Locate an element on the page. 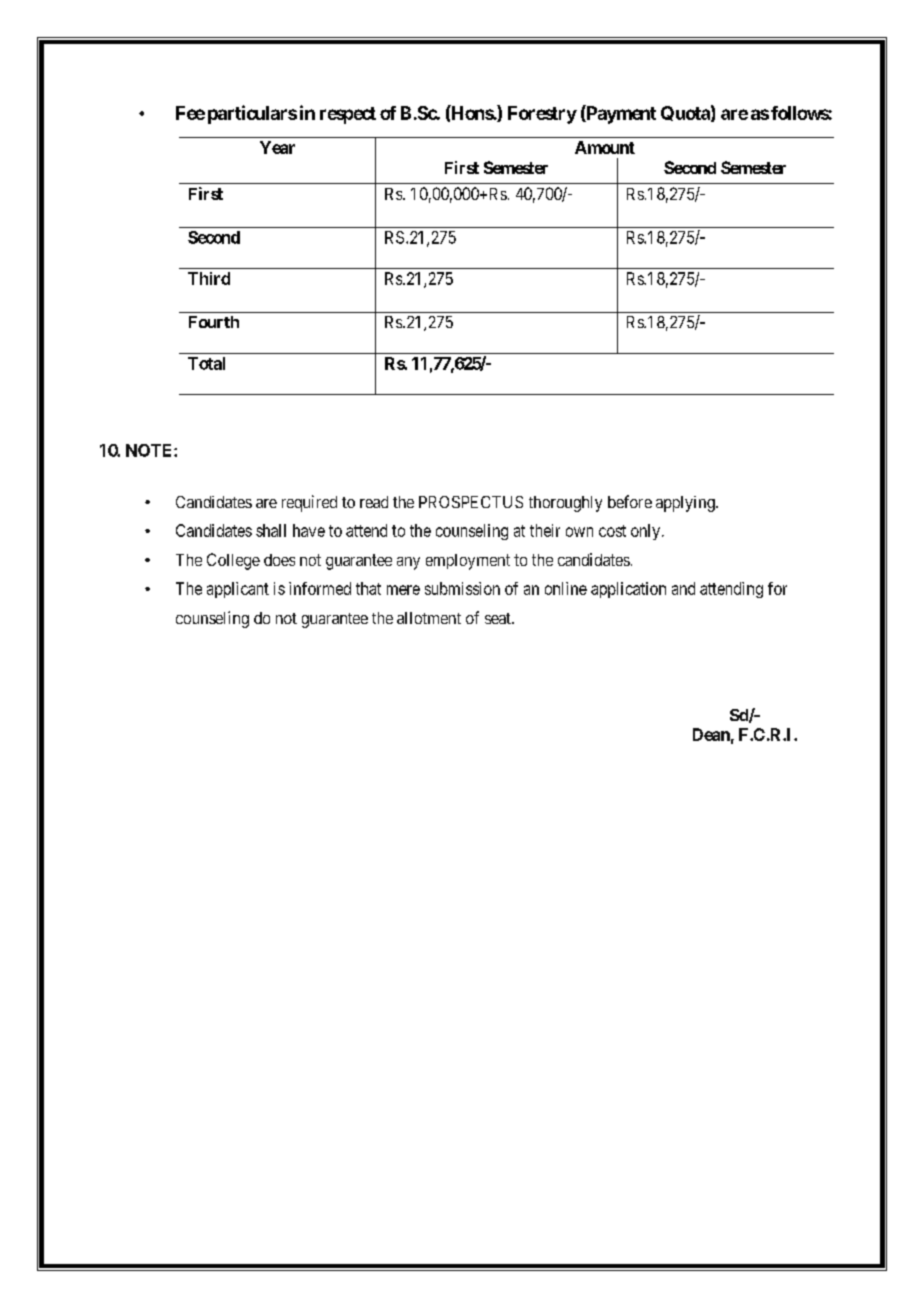 Image resolution: width=924 pixels, height=1308 pixels. read is located at coordinates (374, 502).
